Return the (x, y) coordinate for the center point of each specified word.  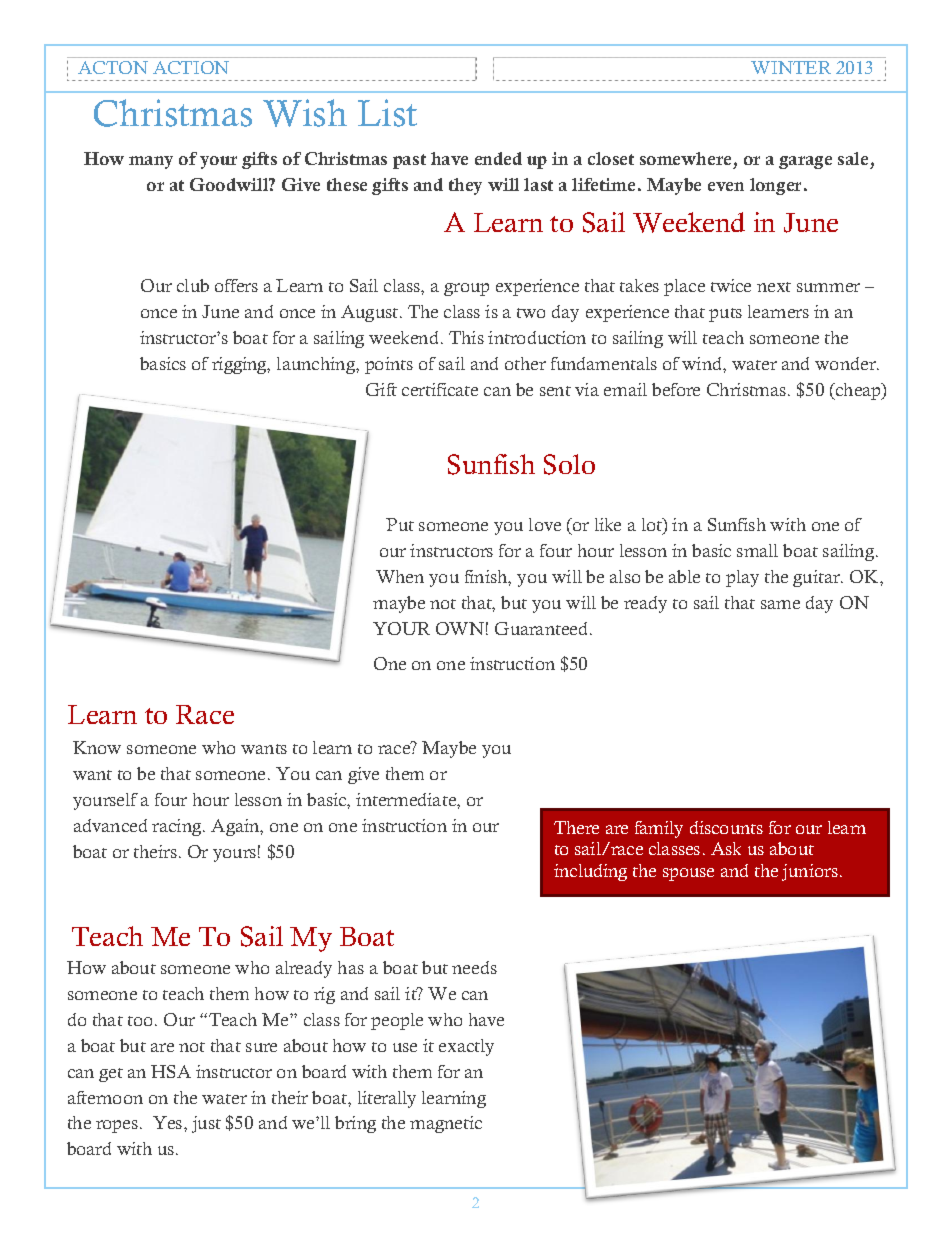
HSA (171, 1071)
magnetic (446, 1124)
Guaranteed (543, 628)
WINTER (791, 67)
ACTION (191, 67)
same (780, 604)
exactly (466, 1047)
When (400, 576)
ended (498, 158)
